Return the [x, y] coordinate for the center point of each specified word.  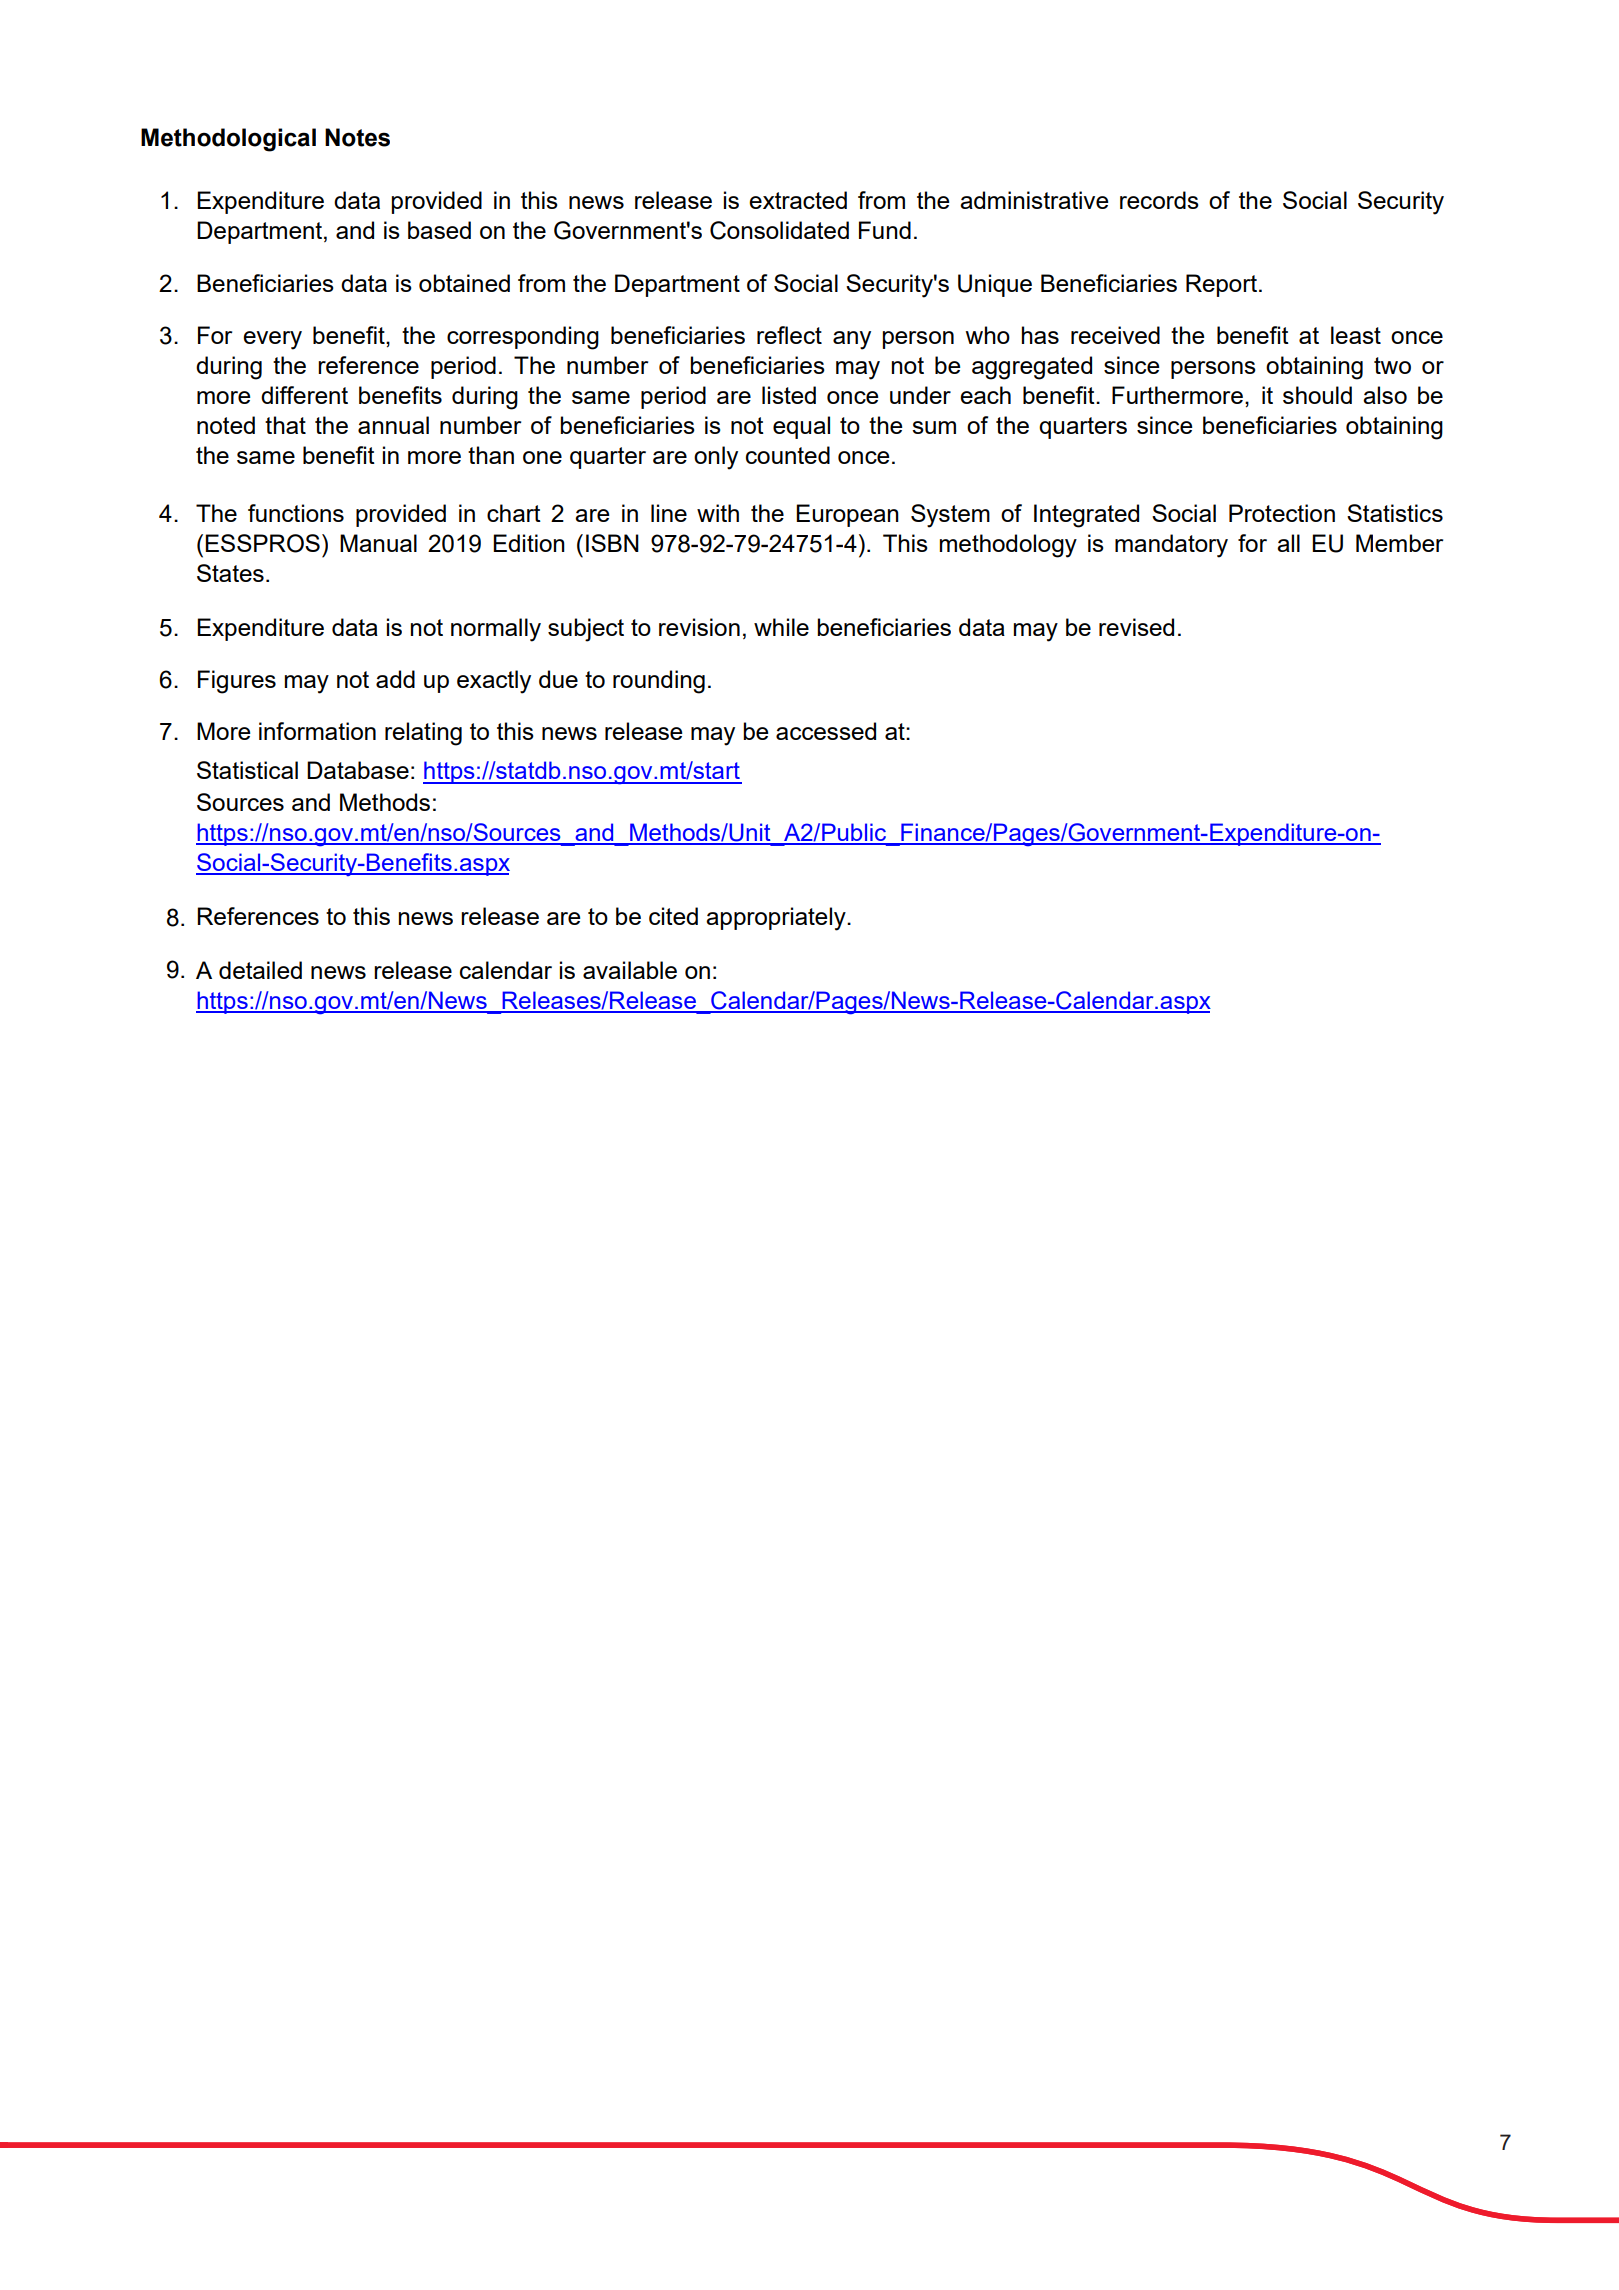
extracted [798, 200]
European [847, 515]
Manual [378, 543]
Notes [357, 137]
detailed [260, 970]
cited [673, 916]
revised [1136, 627]
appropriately [777, 919]
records [1159, 200]
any [852, 340]
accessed [826, 731]
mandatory [1171, 546]
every [272, 340]
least [1356, 335]
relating [423, 734]
